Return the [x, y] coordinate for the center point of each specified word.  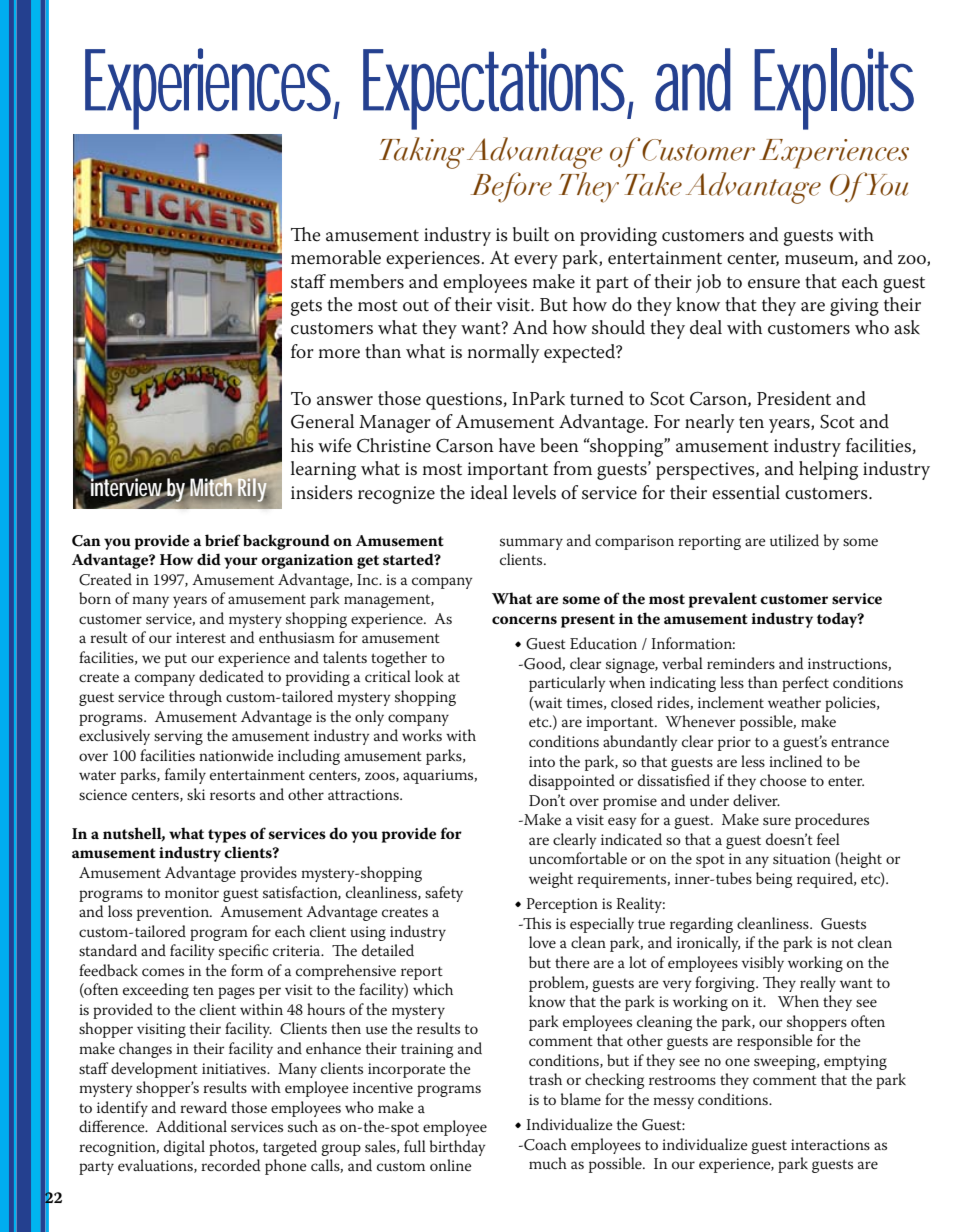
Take [653, 184]
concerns [524, 620]
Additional [191, 1126]
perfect [805, 684]
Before [511, 187]
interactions [830, 1144]
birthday [458, 1148]
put [176, 660]
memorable [336, 257]
